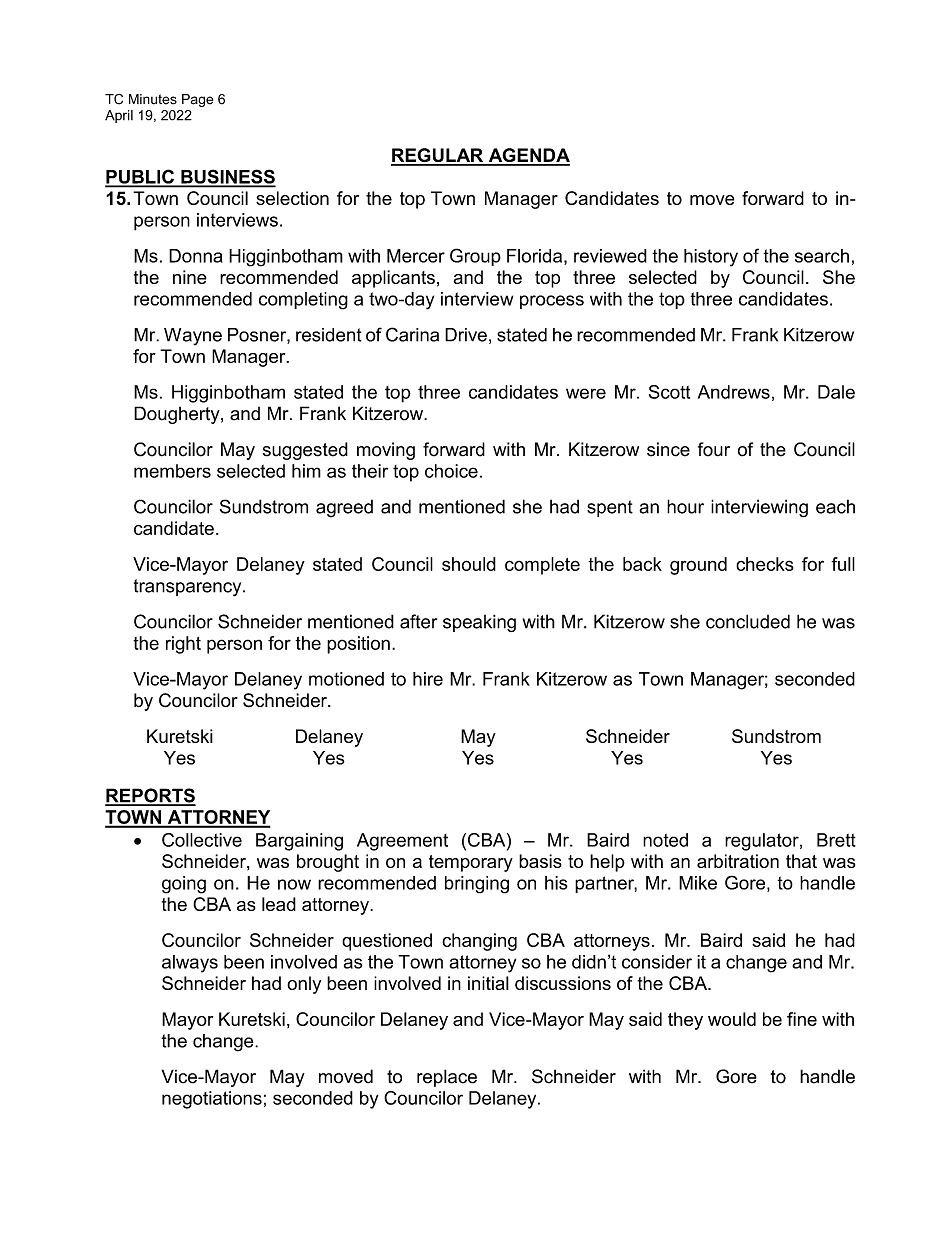 The height and width of the screenshot is (1235, 952). Describe the element at coordinates (734, 392) in the screenshot. I see `Andrews` at that location.
